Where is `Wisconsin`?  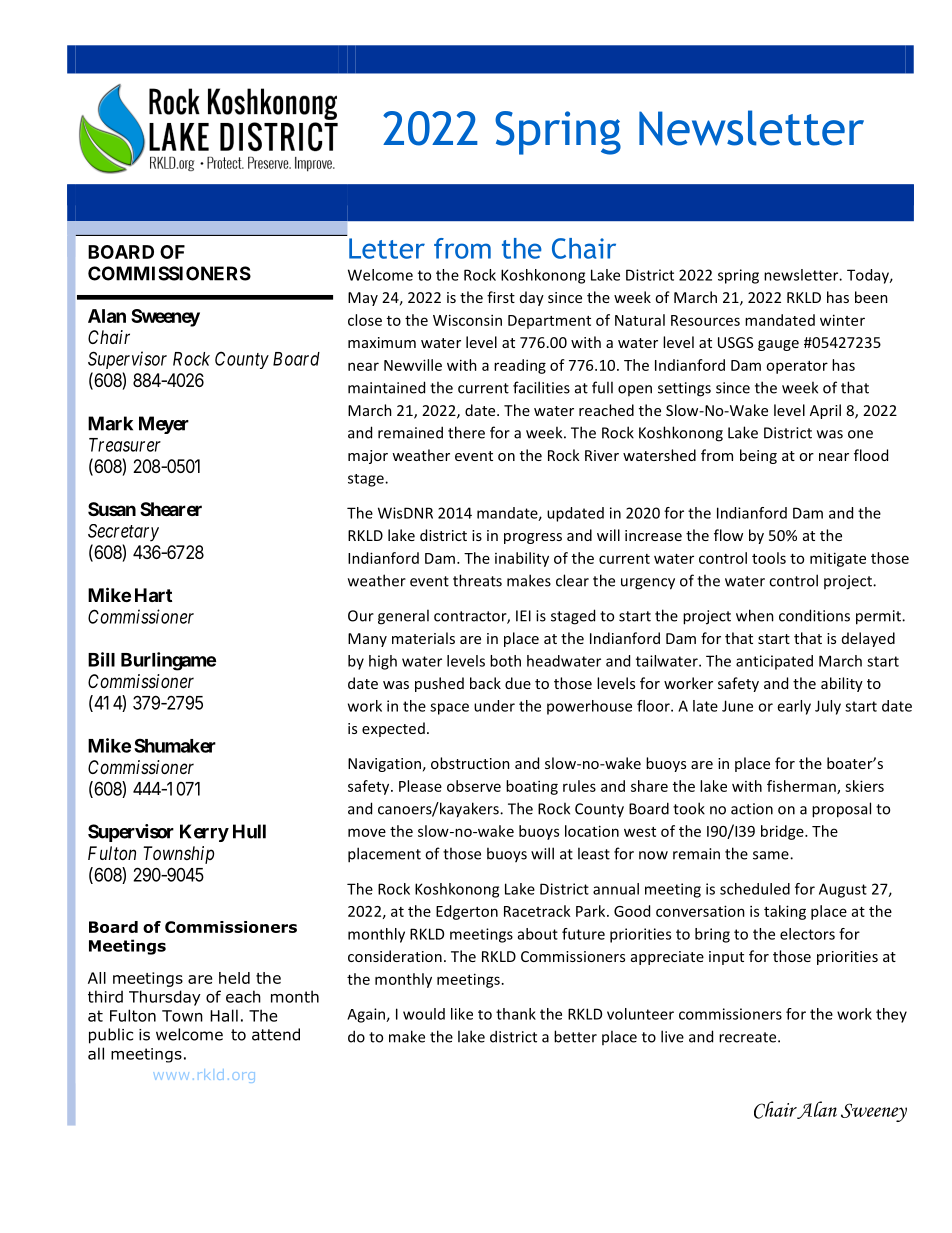 Wisconsin is located at coordinates (467, 320).
